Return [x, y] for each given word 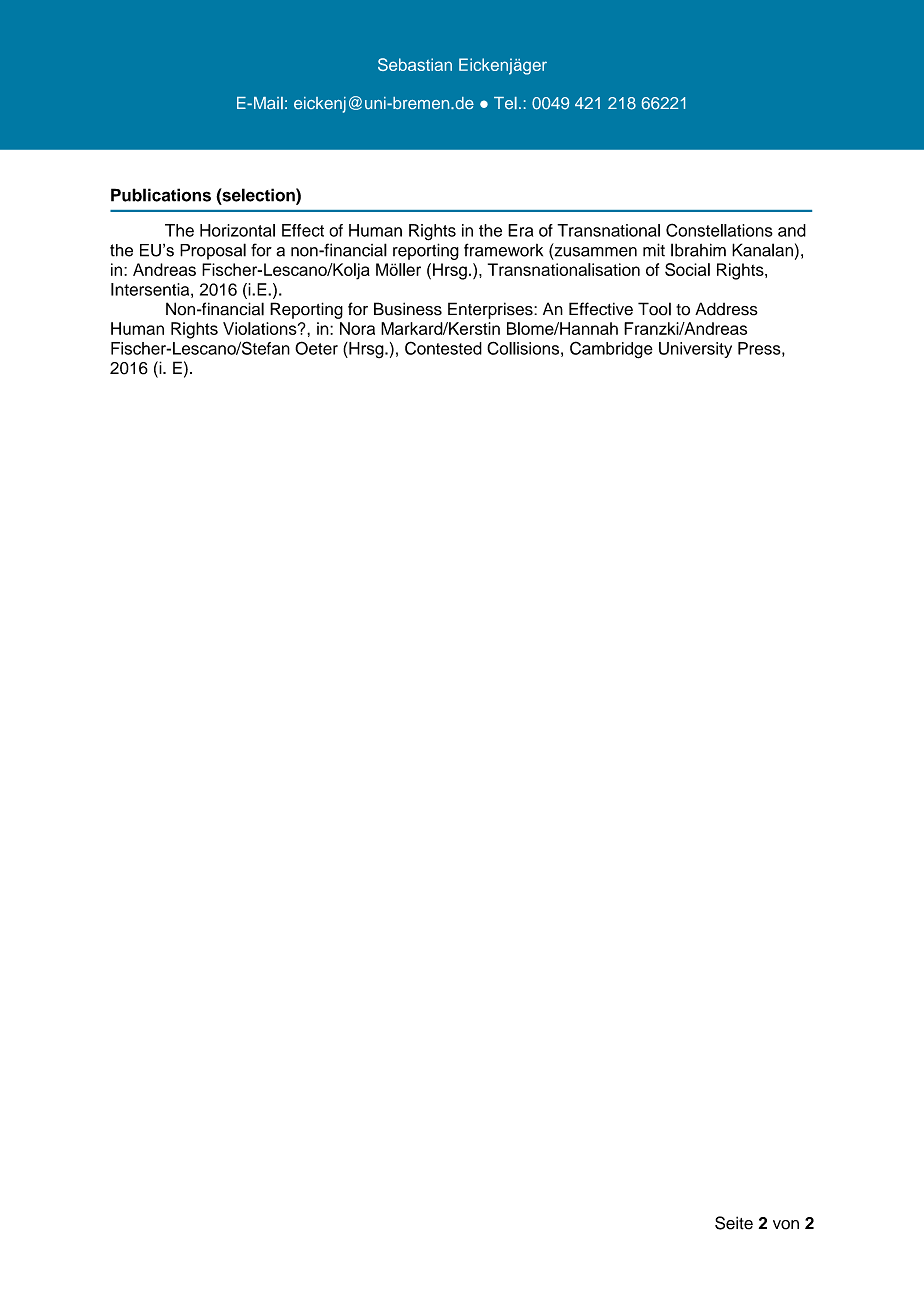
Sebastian [415, 64]
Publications [161, 195]
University [695, 350]
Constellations [719, 230]
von [786, 1225]
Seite [734, 1223]
